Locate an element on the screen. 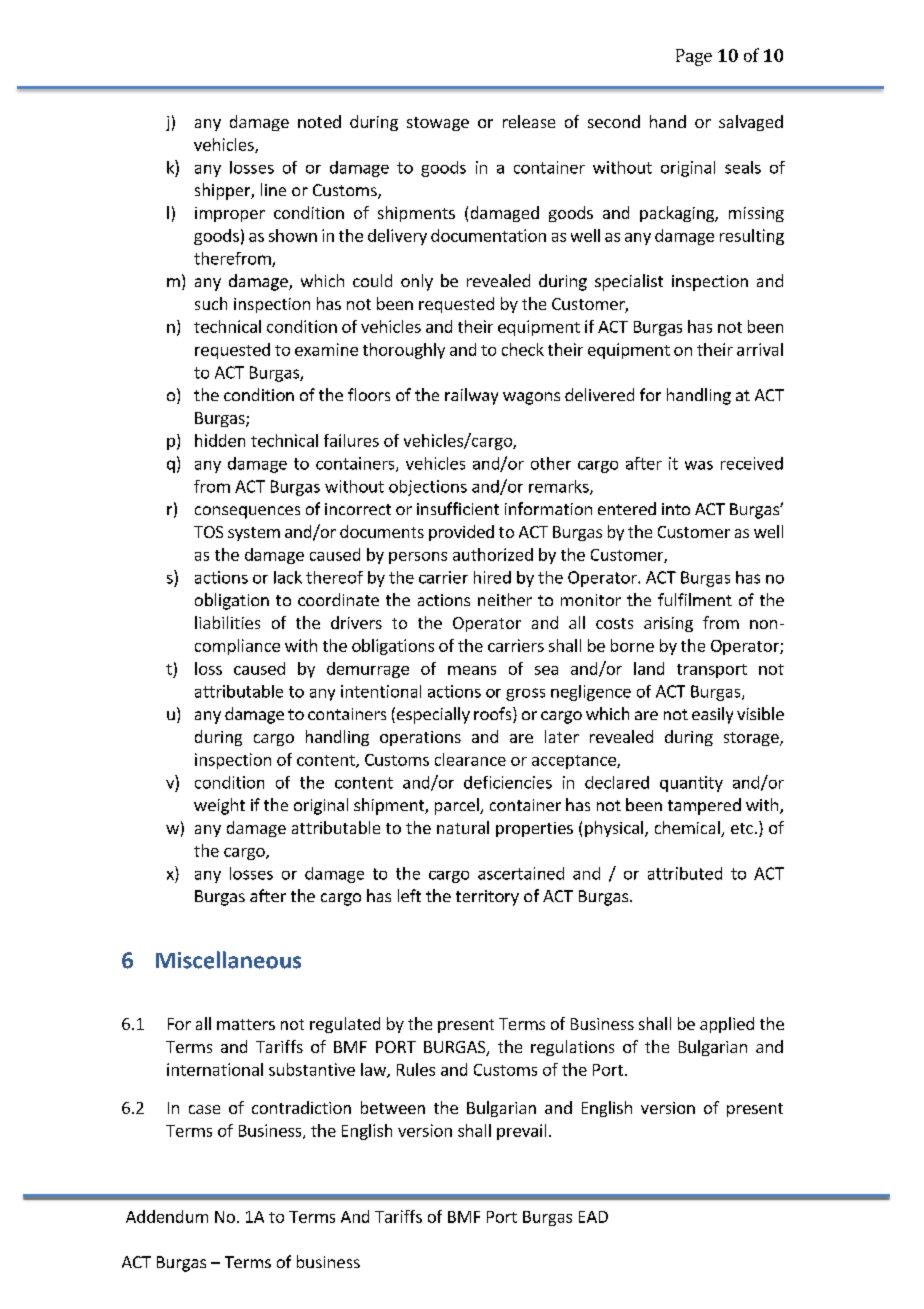 Image resolution: width=924 pixels, height=1309 pixels. means is located at coordinates (472, 670).
